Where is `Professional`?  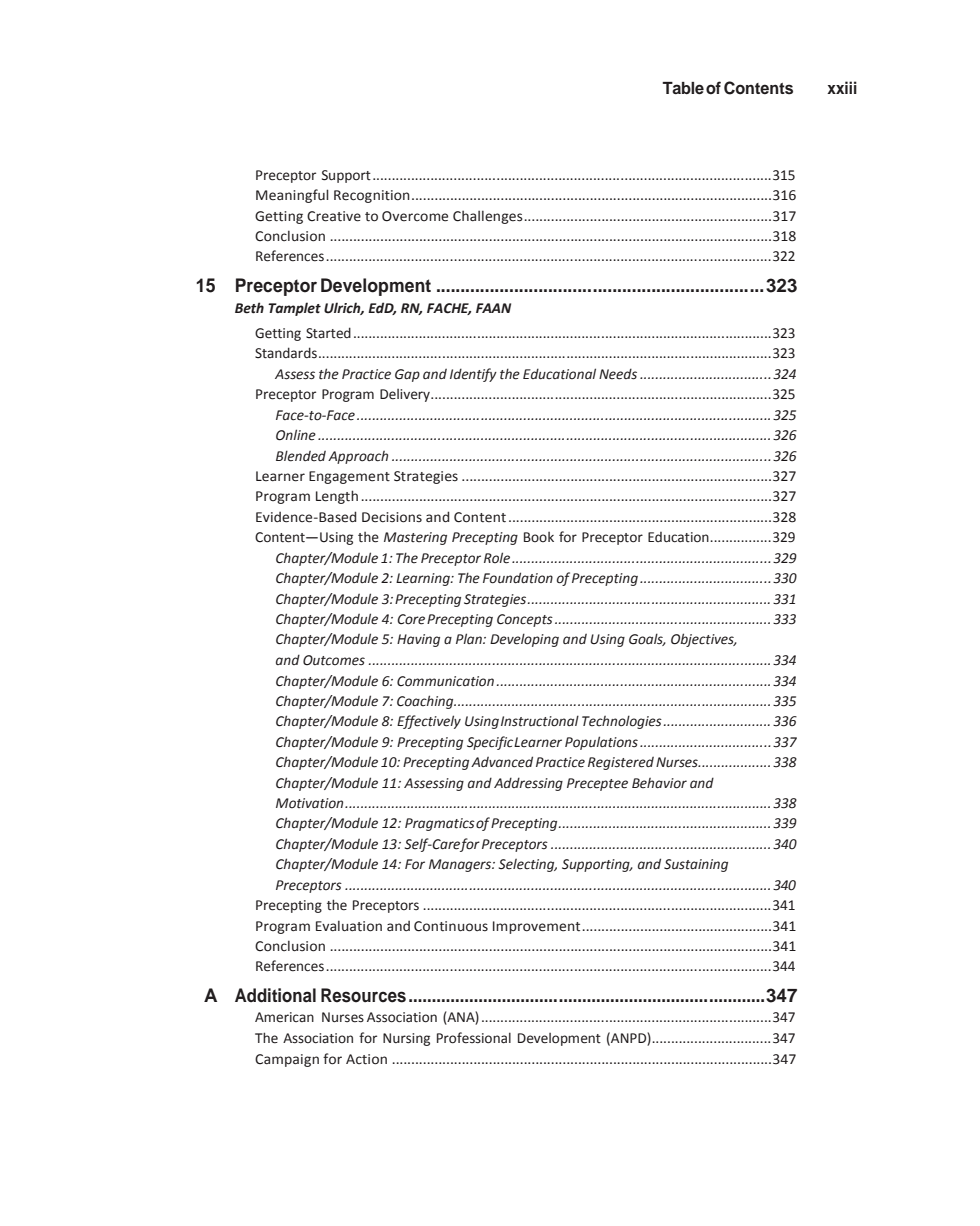 Professional is located at coordinates (474, 1038).
